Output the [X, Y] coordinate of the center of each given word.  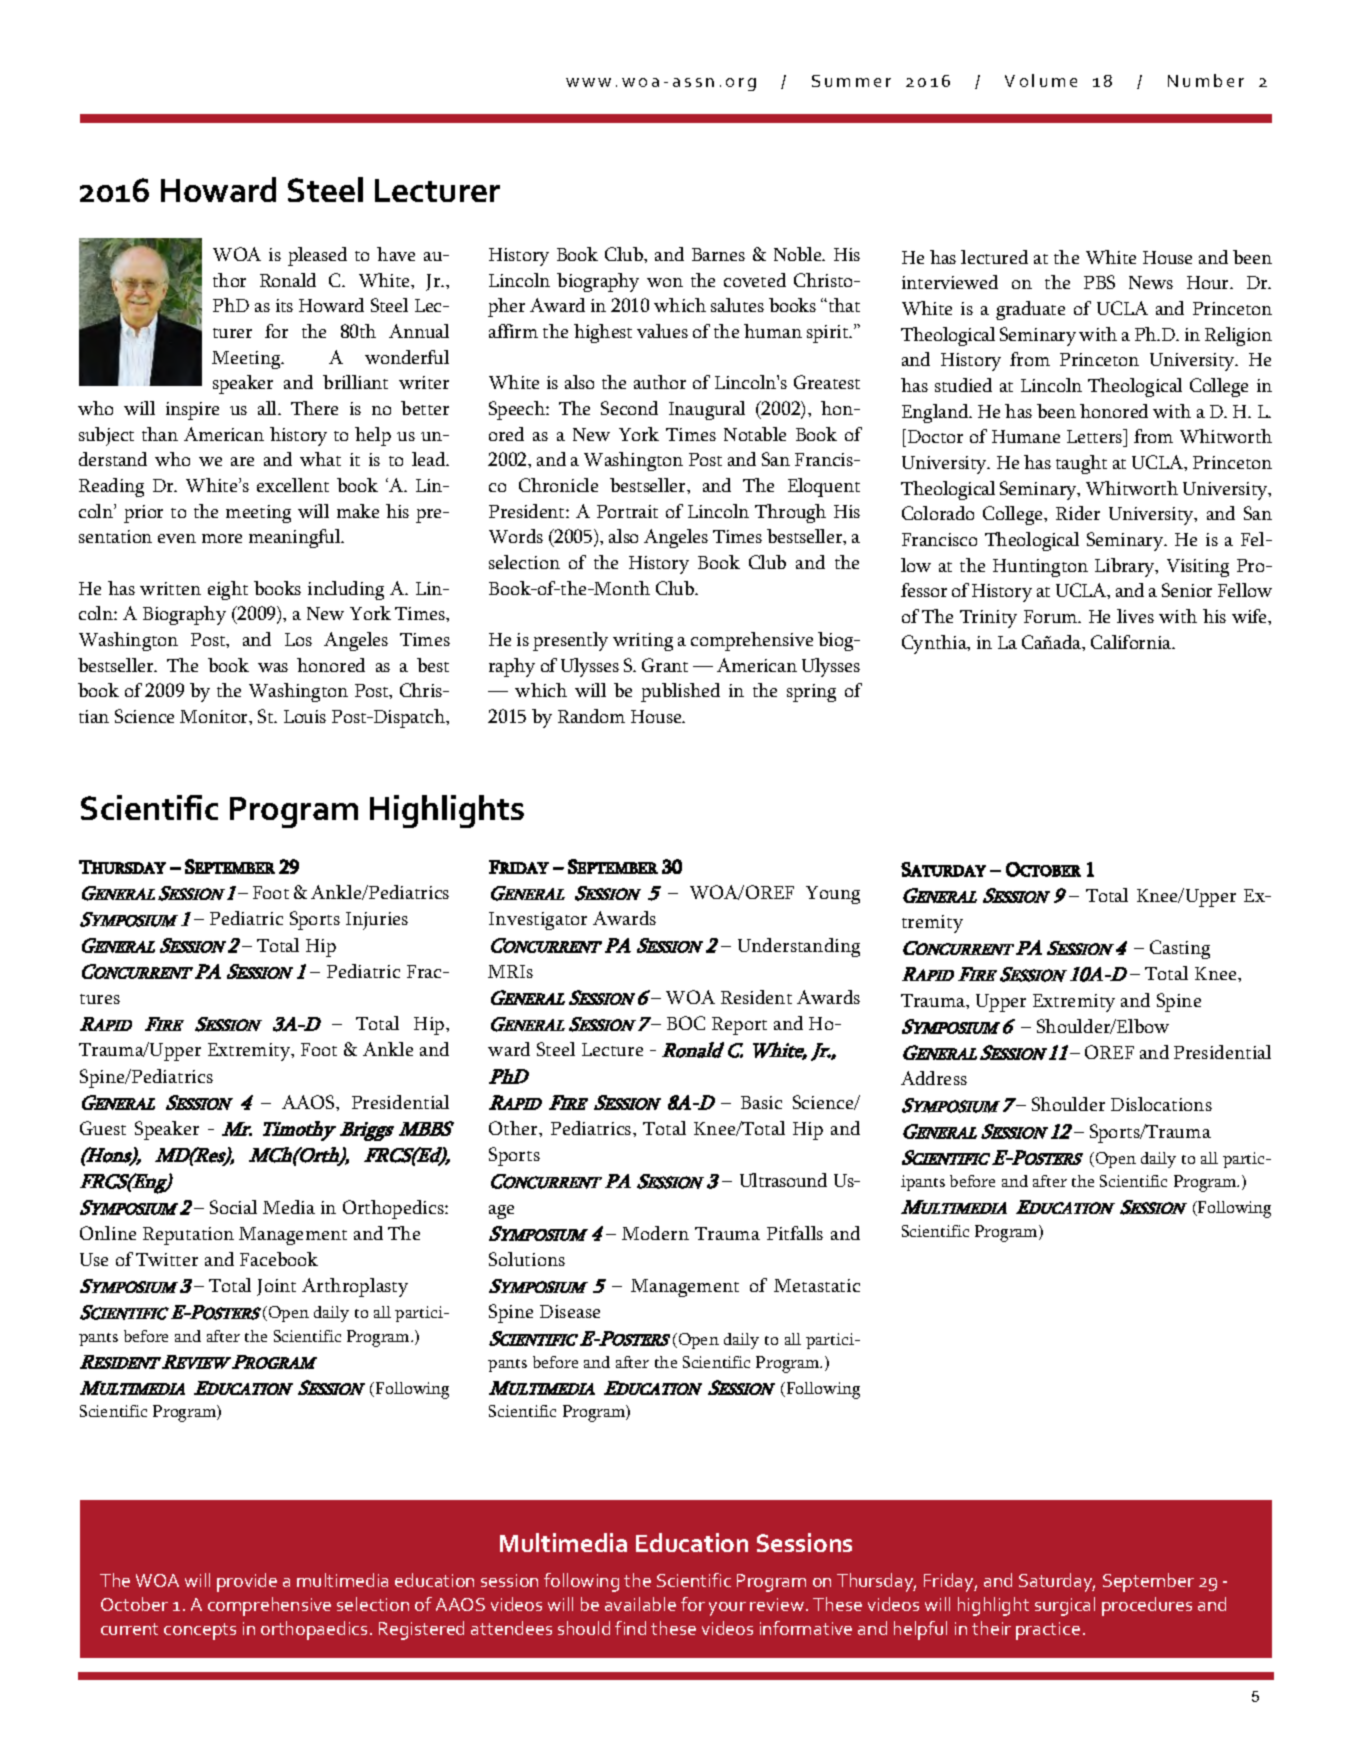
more [222, 538]
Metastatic [817, 1285]
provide [247, 1582]
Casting [1180, 949]
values [662, 331]
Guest [103, 1128]
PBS [1099, 282]
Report [739, 1026]
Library [1126, 567]
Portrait [627, 511]
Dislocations [1161, 1104]
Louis [305, 716]
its [284, 305]
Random [591, 716]
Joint [276, 1287]
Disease [570, 1311]
